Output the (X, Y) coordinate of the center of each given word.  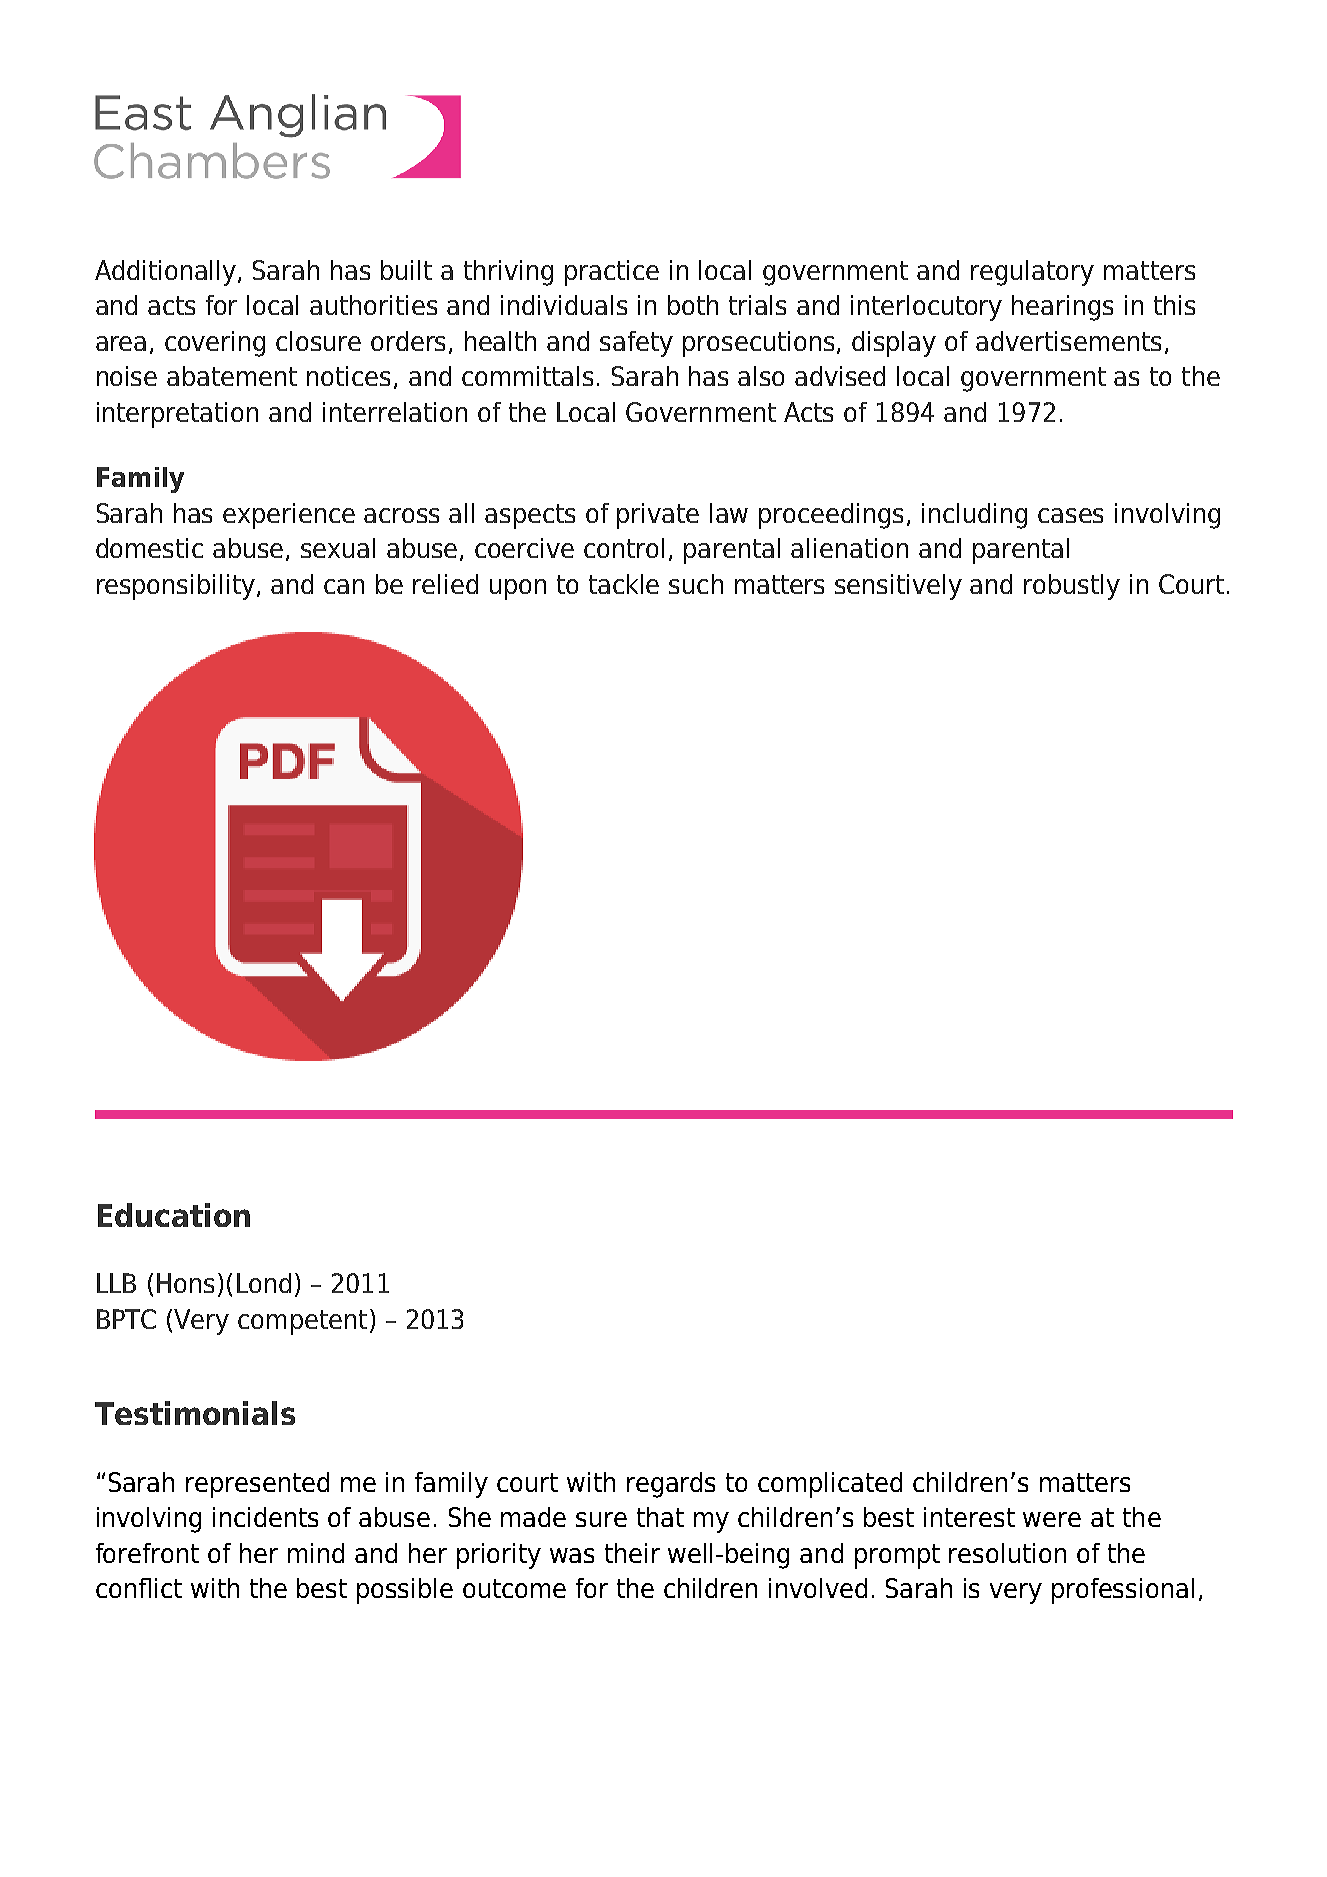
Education (174, 1215)
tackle (624, 584)
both (693, 305)
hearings (1062, 308)
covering (215, 344)
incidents (265, 1517)
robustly (1072, 587)
